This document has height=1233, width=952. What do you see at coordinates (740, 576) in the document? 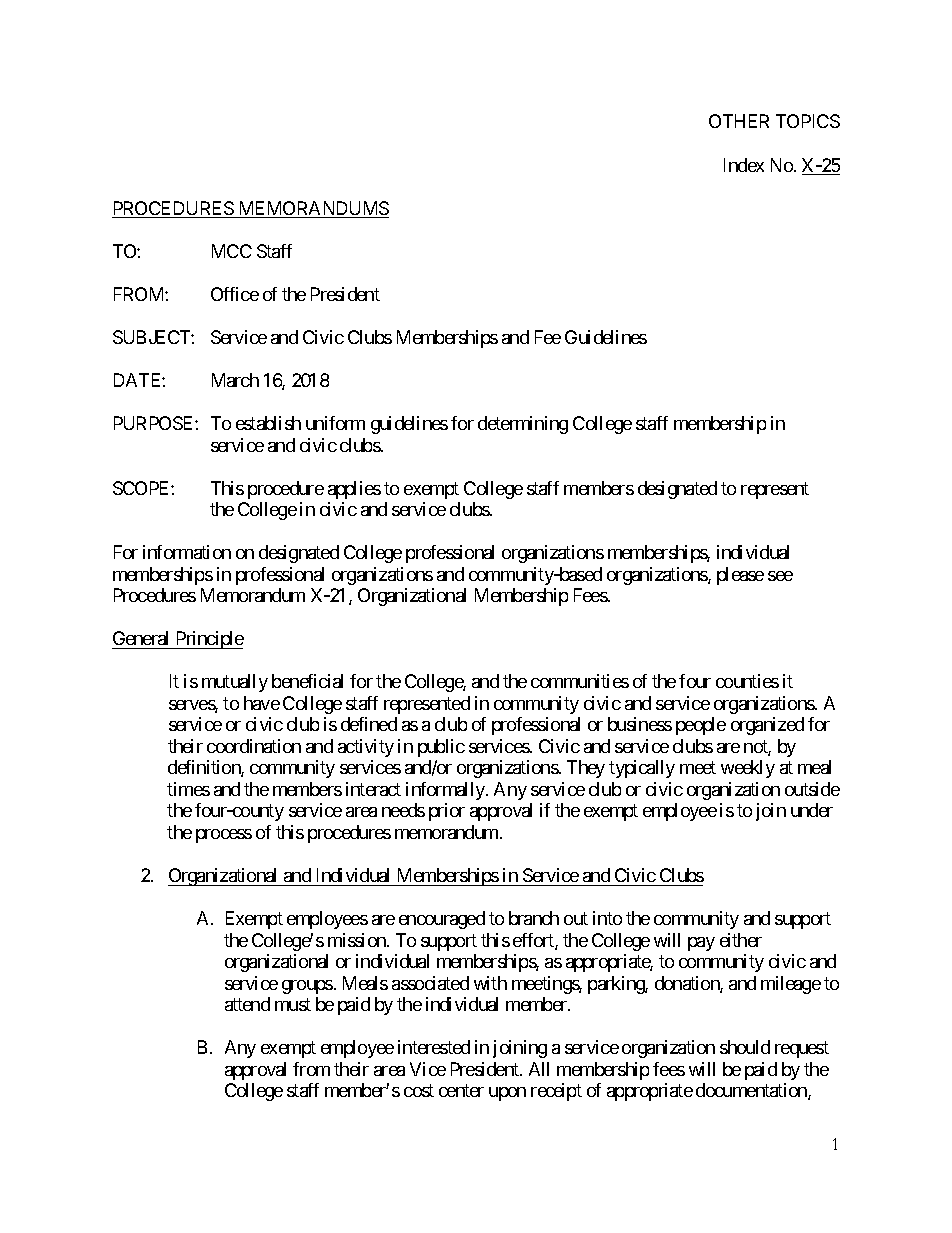
I see `please` at bounding box center [740, 576].
